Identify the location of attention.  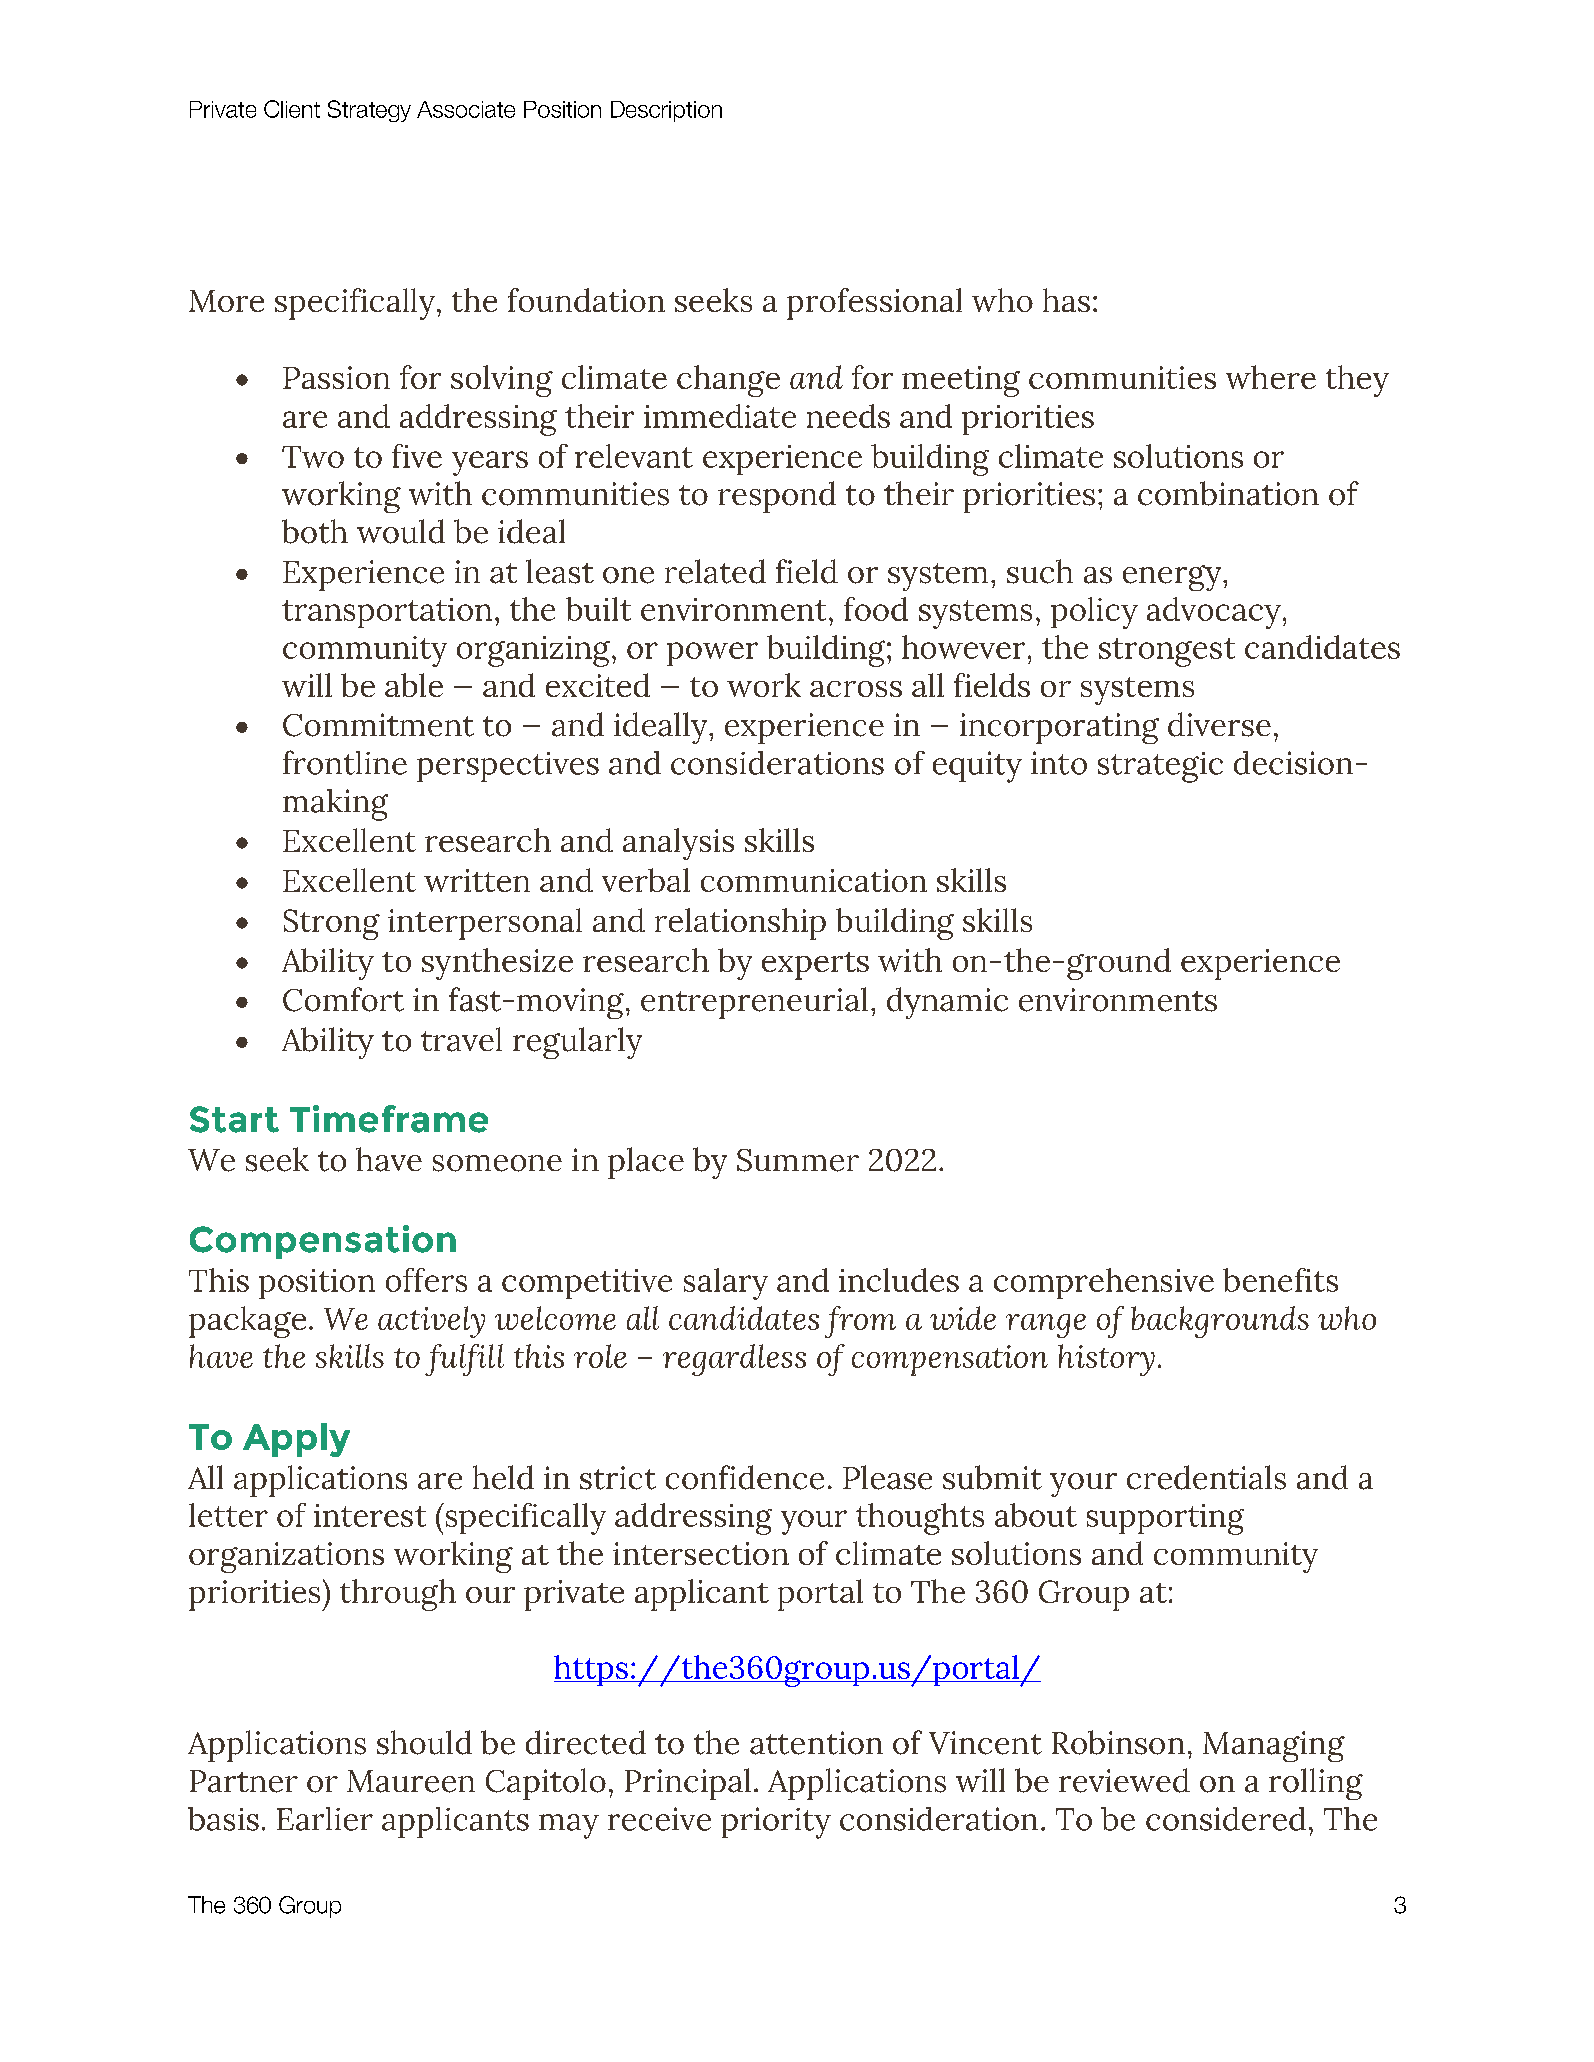
(816, 1743).
